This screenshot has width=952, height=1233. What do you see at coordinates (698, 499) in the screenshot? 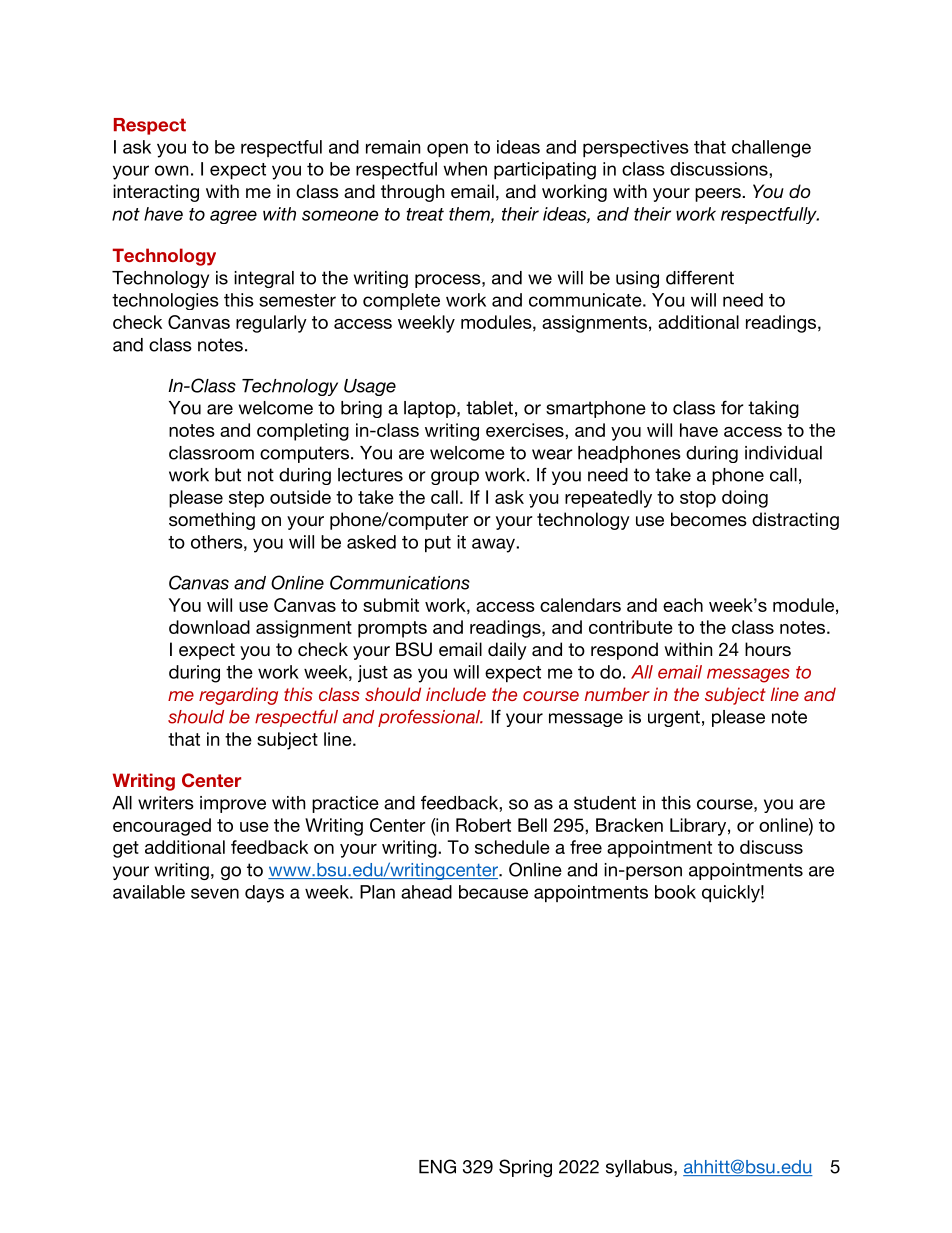
I see `stop` at bounding box center [698, 499].
